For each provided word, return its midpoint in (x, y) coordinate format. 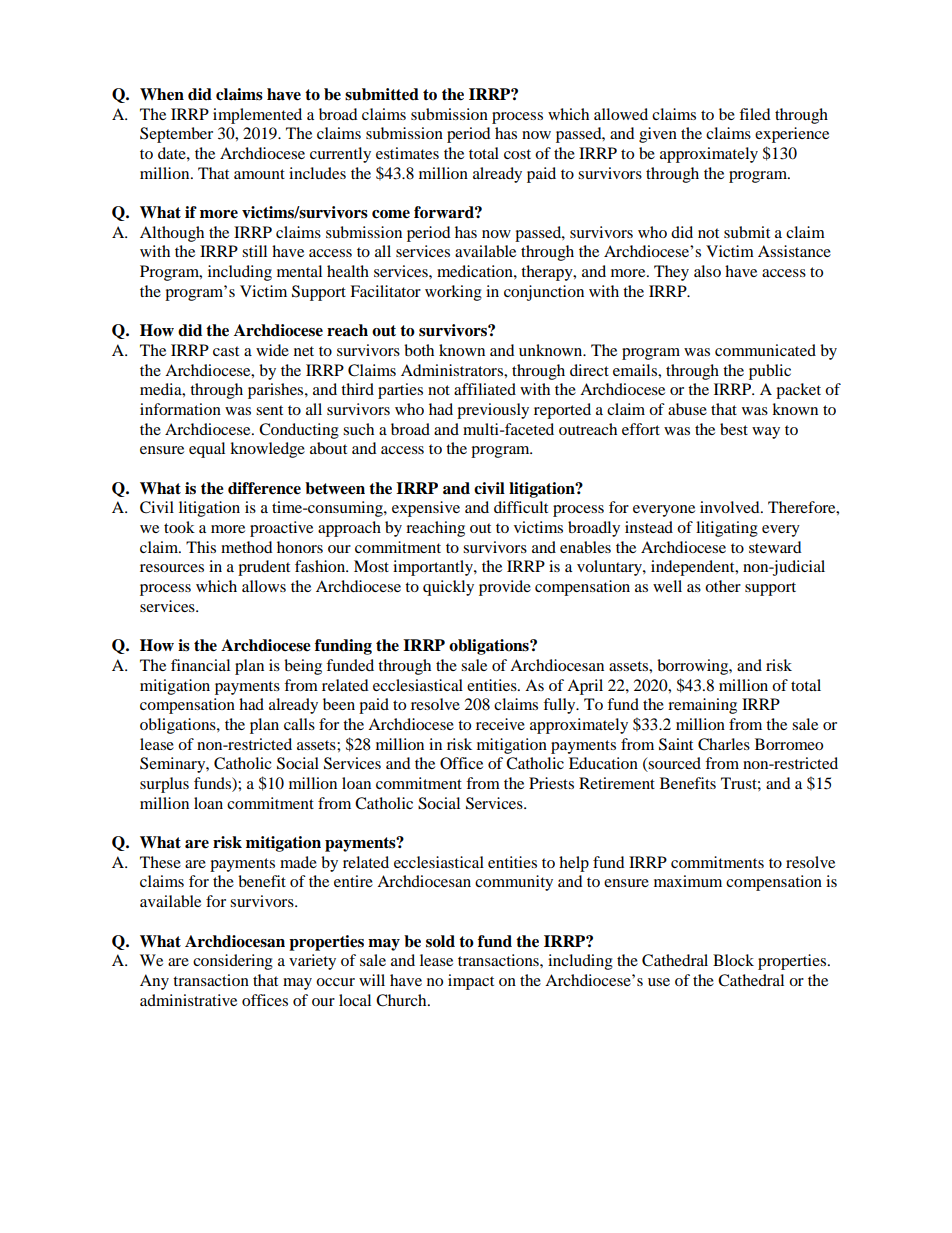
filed (755, 114)
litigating (727, 529)
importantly (434, 568)
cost (517, 154)
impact (471, 982)
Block (733, 960)
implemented (257, 116)
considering (233, 962)
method (247, 547)
